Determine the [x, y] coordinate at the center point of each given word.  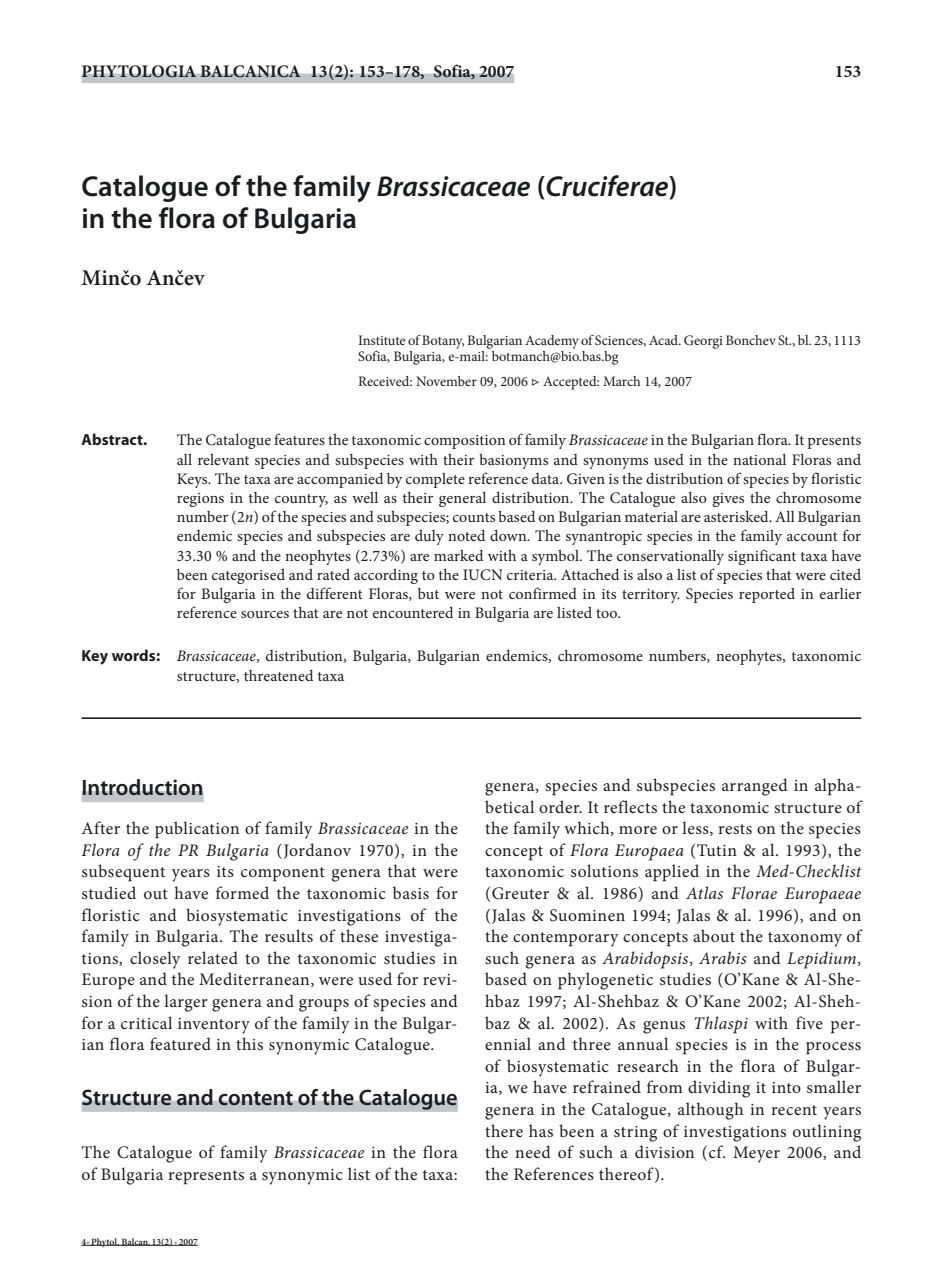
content [255, 1098]
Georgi [703, 342]
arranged [755, 787]
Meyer [756, 1154]
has [541, 1130]
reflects [630, 806]
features [299, 439]
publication [197, 830]
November [446, 381]
